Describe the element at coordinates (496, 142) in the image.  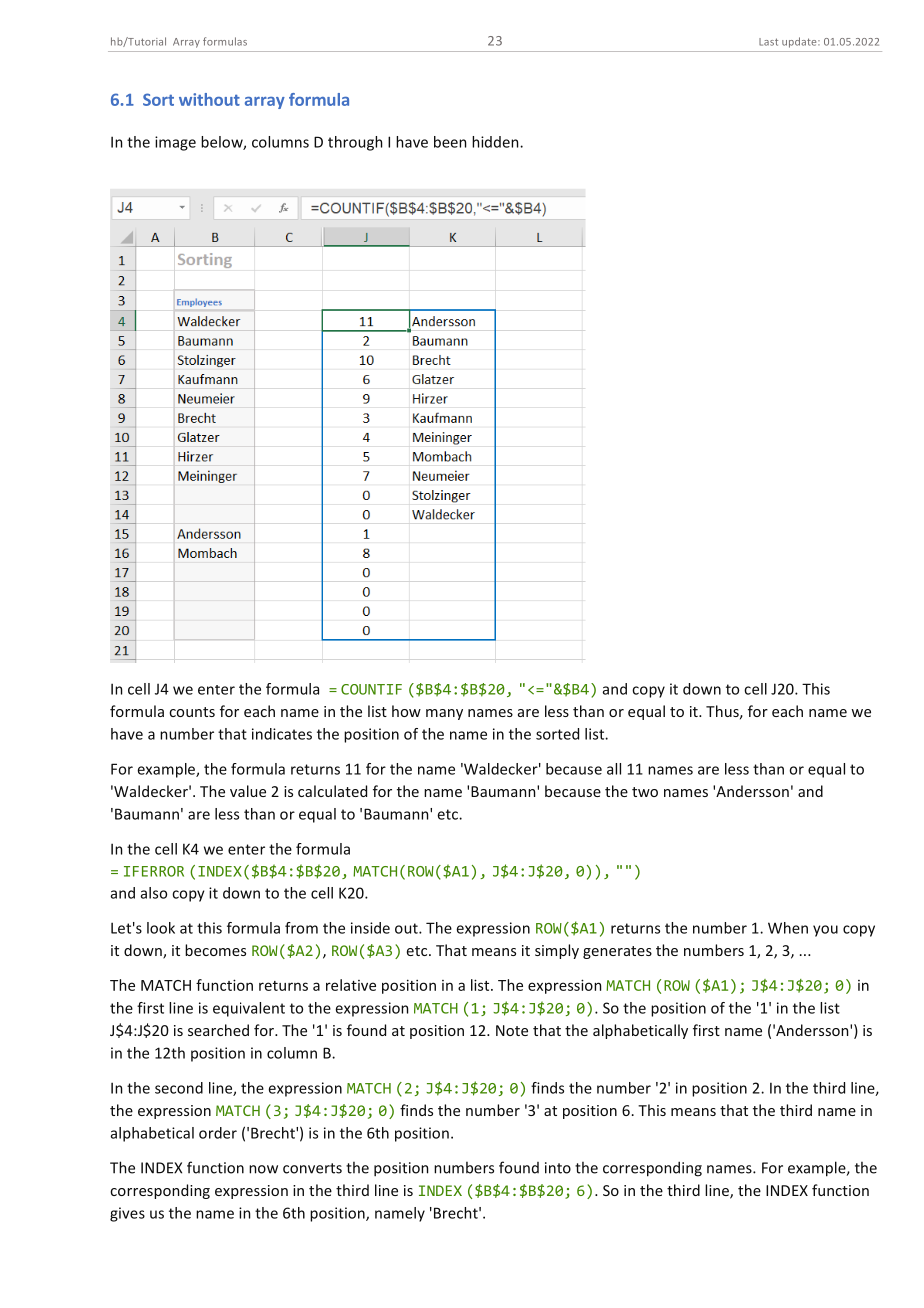
I see `hidden` at that location.
